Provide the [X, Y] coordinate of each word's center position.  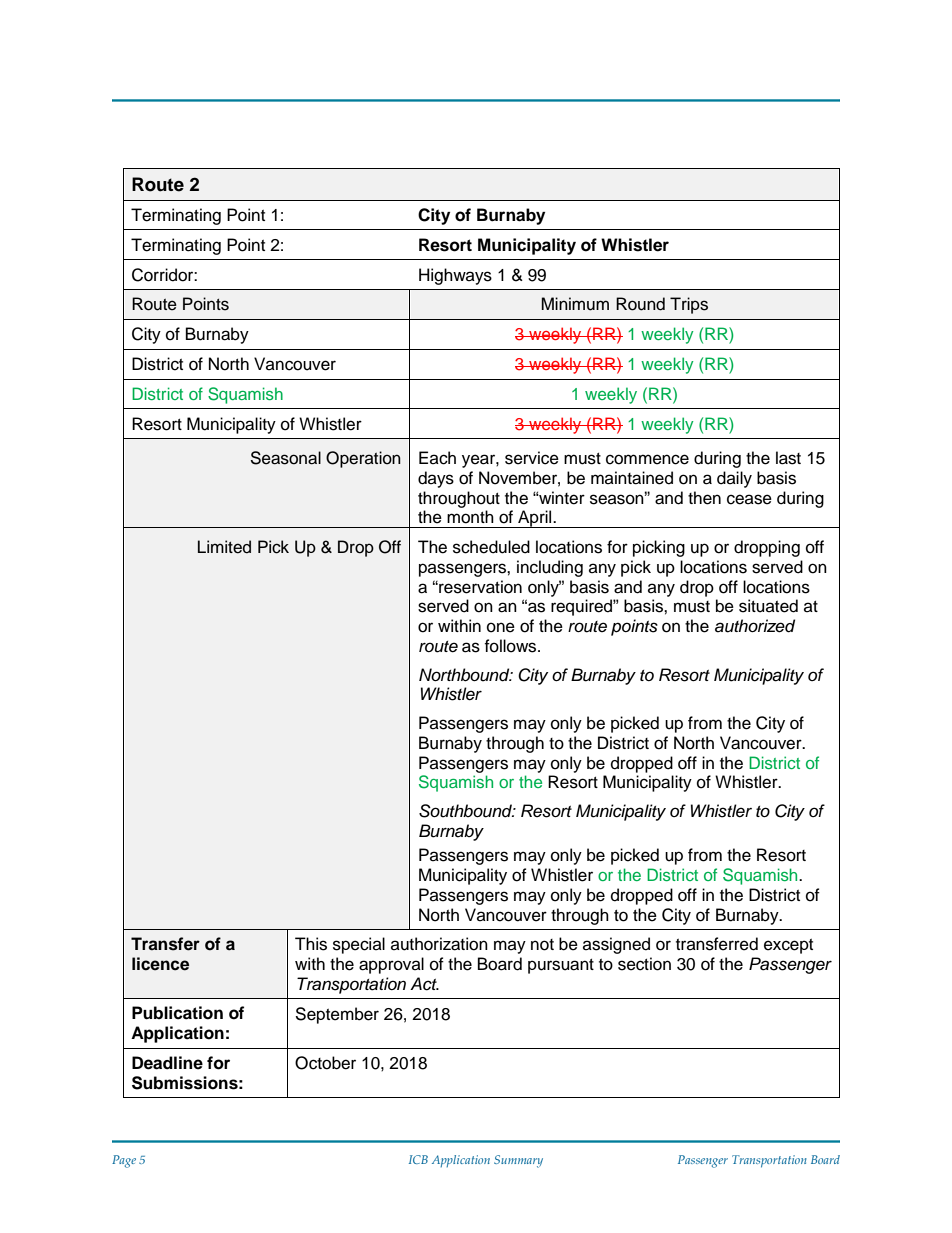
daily [734, 479]
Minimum [575, 304]
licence [160, 964]
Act [424, 984]
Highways [455, 276]
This [311, 944]
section [644, 964]
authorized [755, 626]
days [436, 479]
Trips [689, 305]
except [788, 946]
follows [511, 646]
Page [124, 1161]
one [501, 627]
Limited [224, 547]
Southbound [467, 811]
